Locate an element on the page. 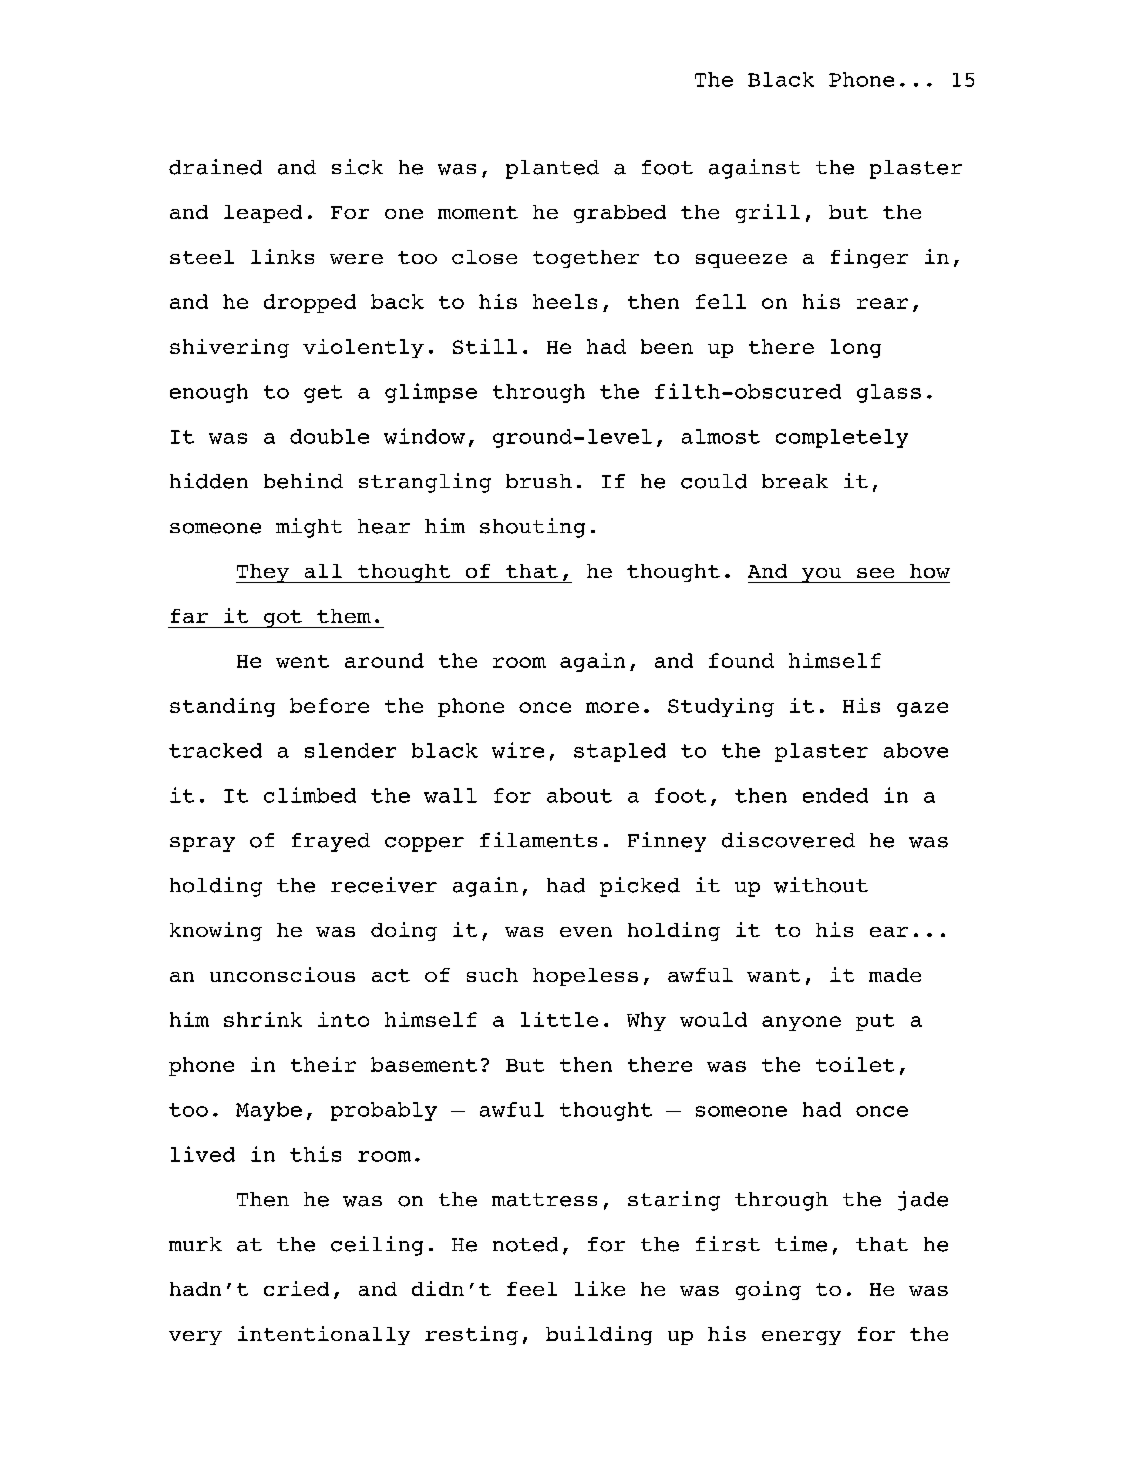 The image size is (1145, 1481). They is located at coordinates (263, 573).
